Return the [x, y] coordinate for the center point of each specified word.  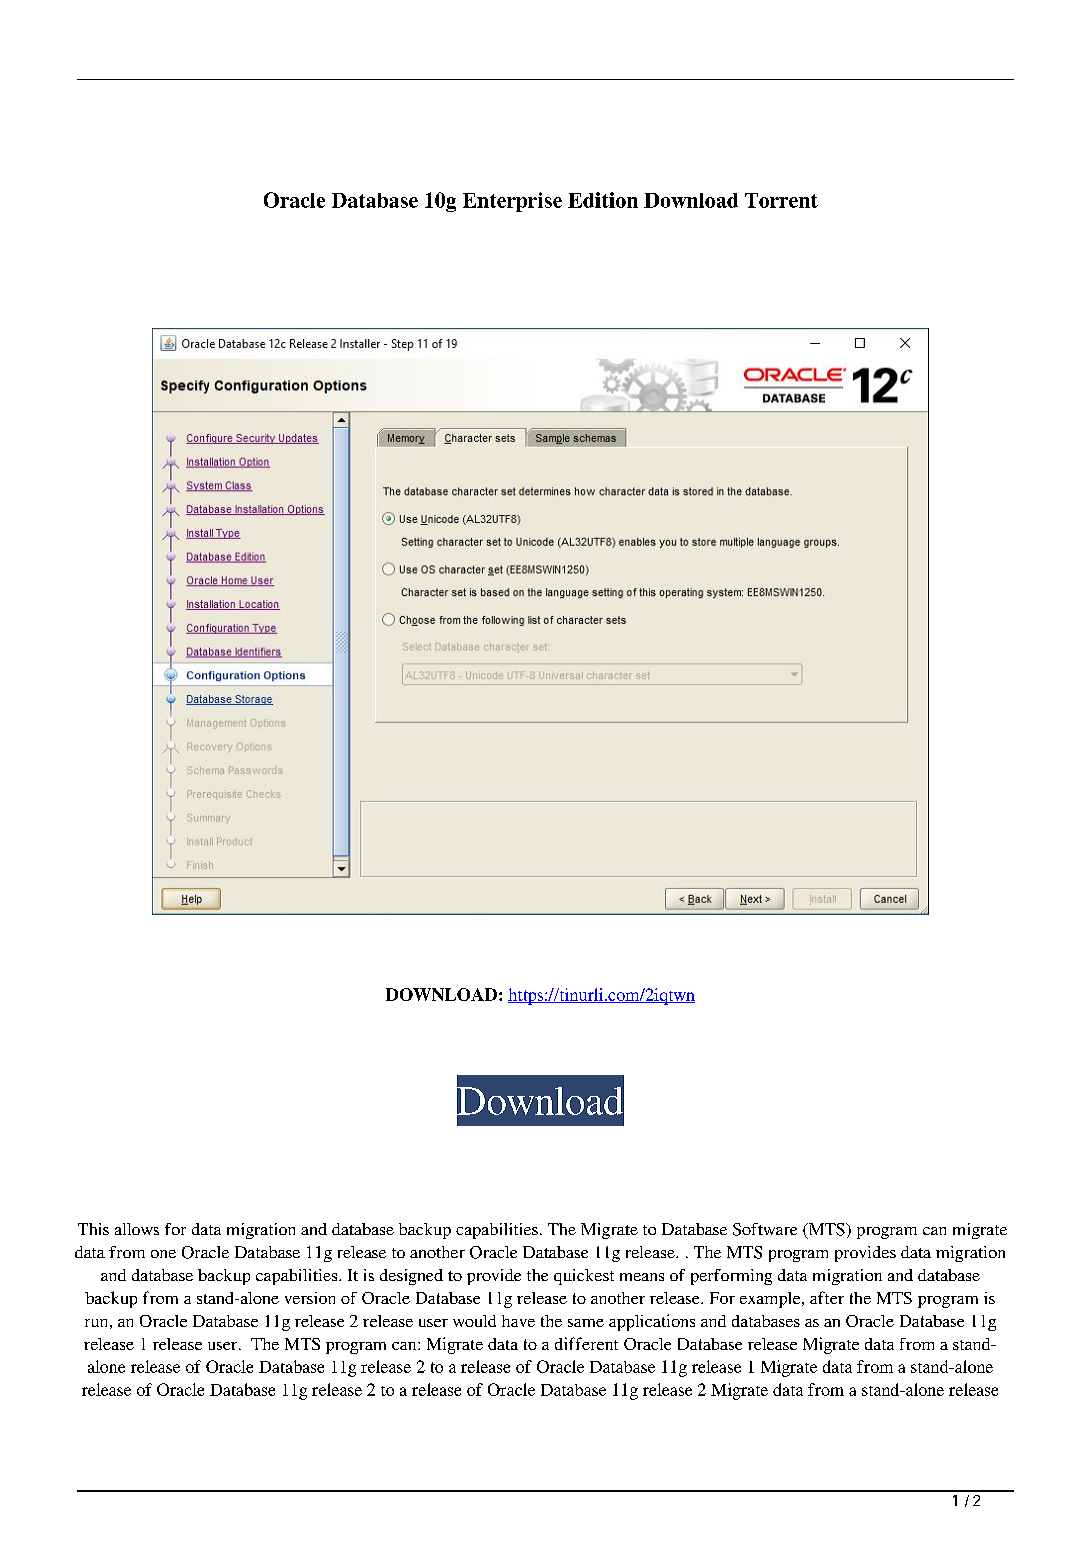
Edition [603, 200]
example [771, 1300]
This [93, 1229]
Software [765, 1229]
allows [137, 1229]
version [310, 1298]
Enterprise [512, 202]
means [642, 1277]
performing [731, 1277]
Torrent [781, 200]
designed [411, 1277]
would [474, 1321]
